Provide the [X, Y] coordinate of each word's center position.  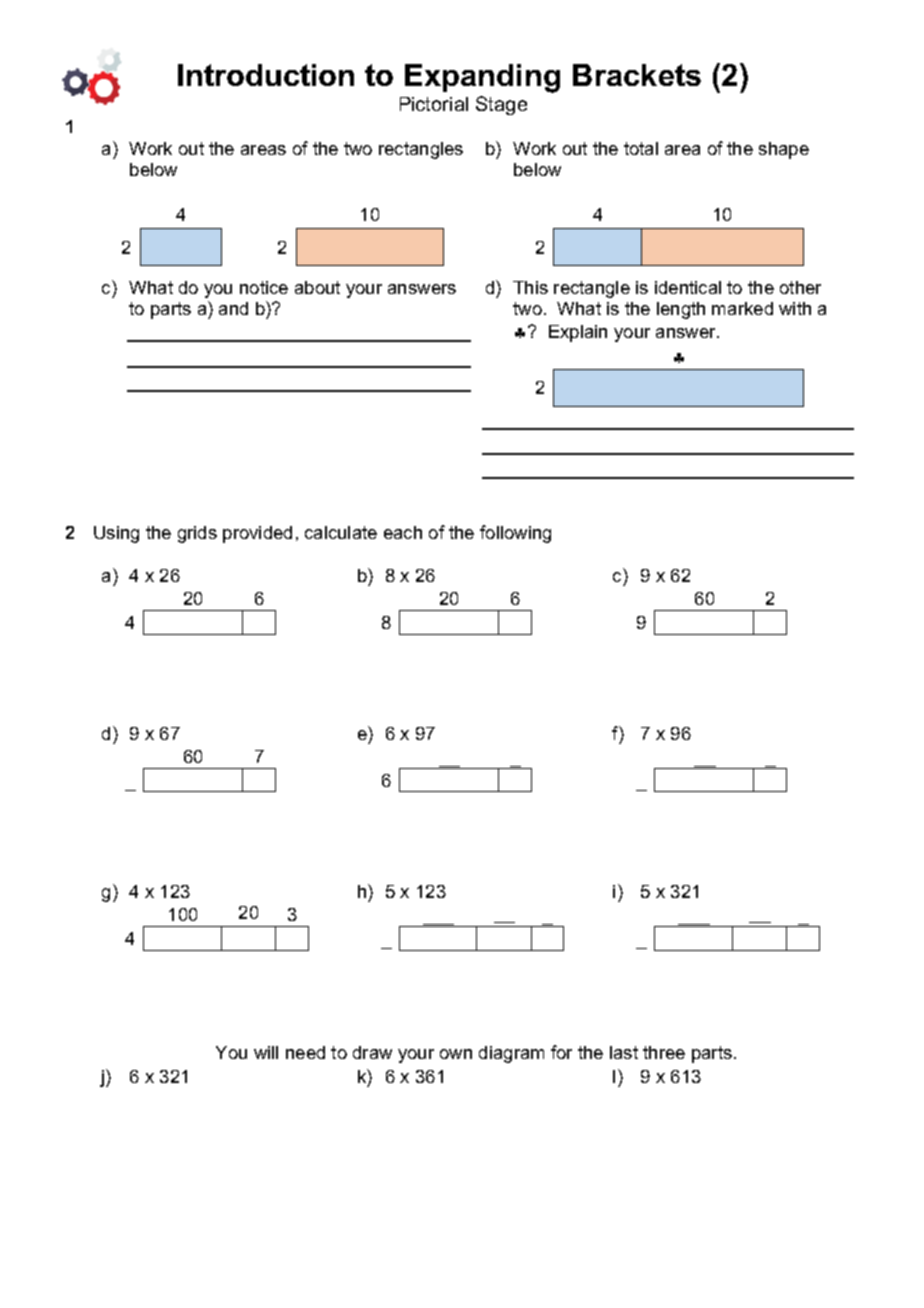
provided [257, 534]
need [305, 1052]
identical [688, 287]
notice [264, 287]
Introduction [266, 75]
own [456, 1054]
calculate [341, 532]
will [266, 1052]
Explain [578, 333]
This [530, 287]
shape [784, 150]
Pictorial [434, 104]
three [664, 1052]
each [403, 532]
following [515, 534]
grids [197, 534]
